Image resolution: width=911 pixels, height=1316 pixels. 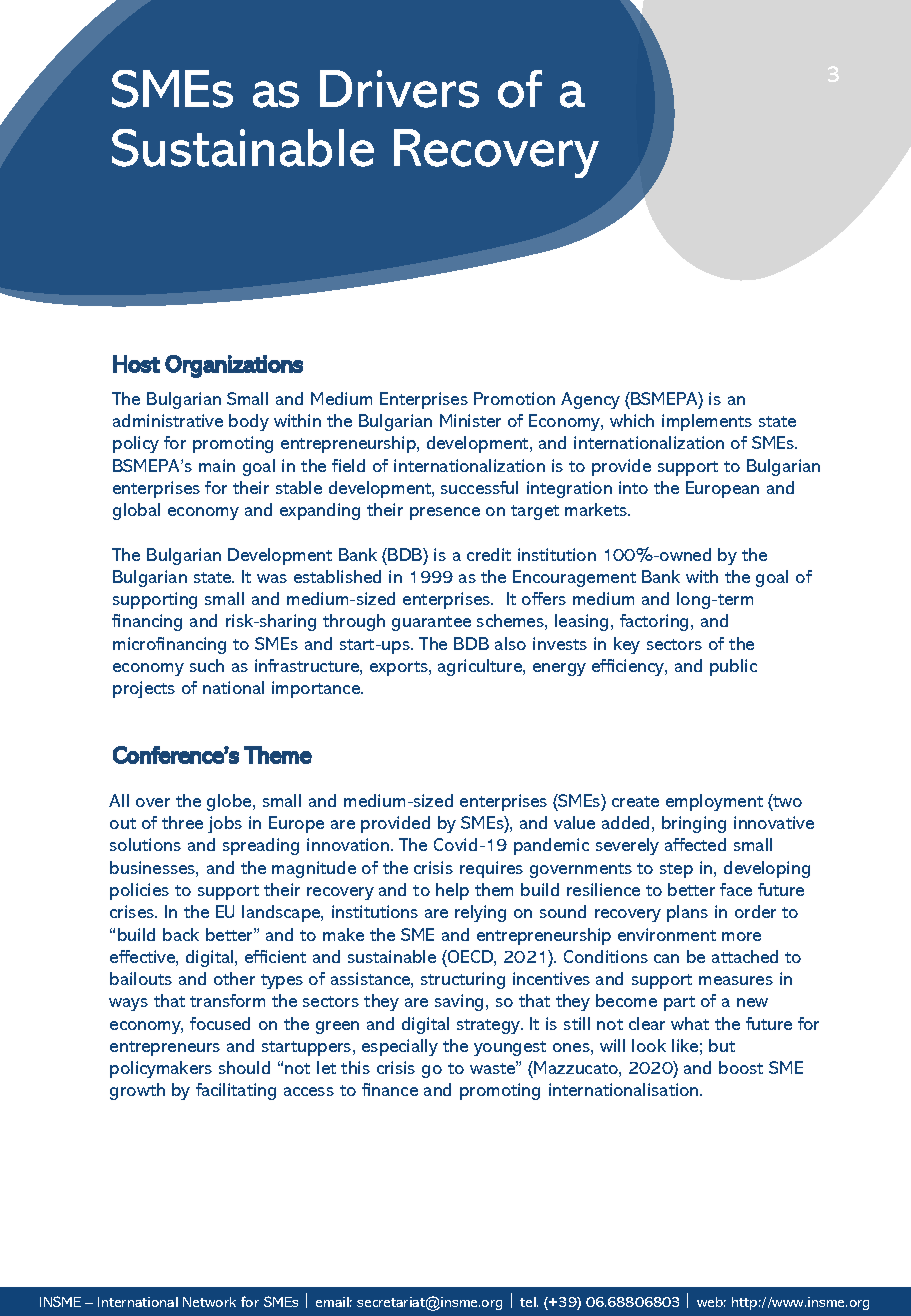 What do you see at coordinates (590, 400) in the screenshot?
I see `Agency` at bounding box center [590, 400].
